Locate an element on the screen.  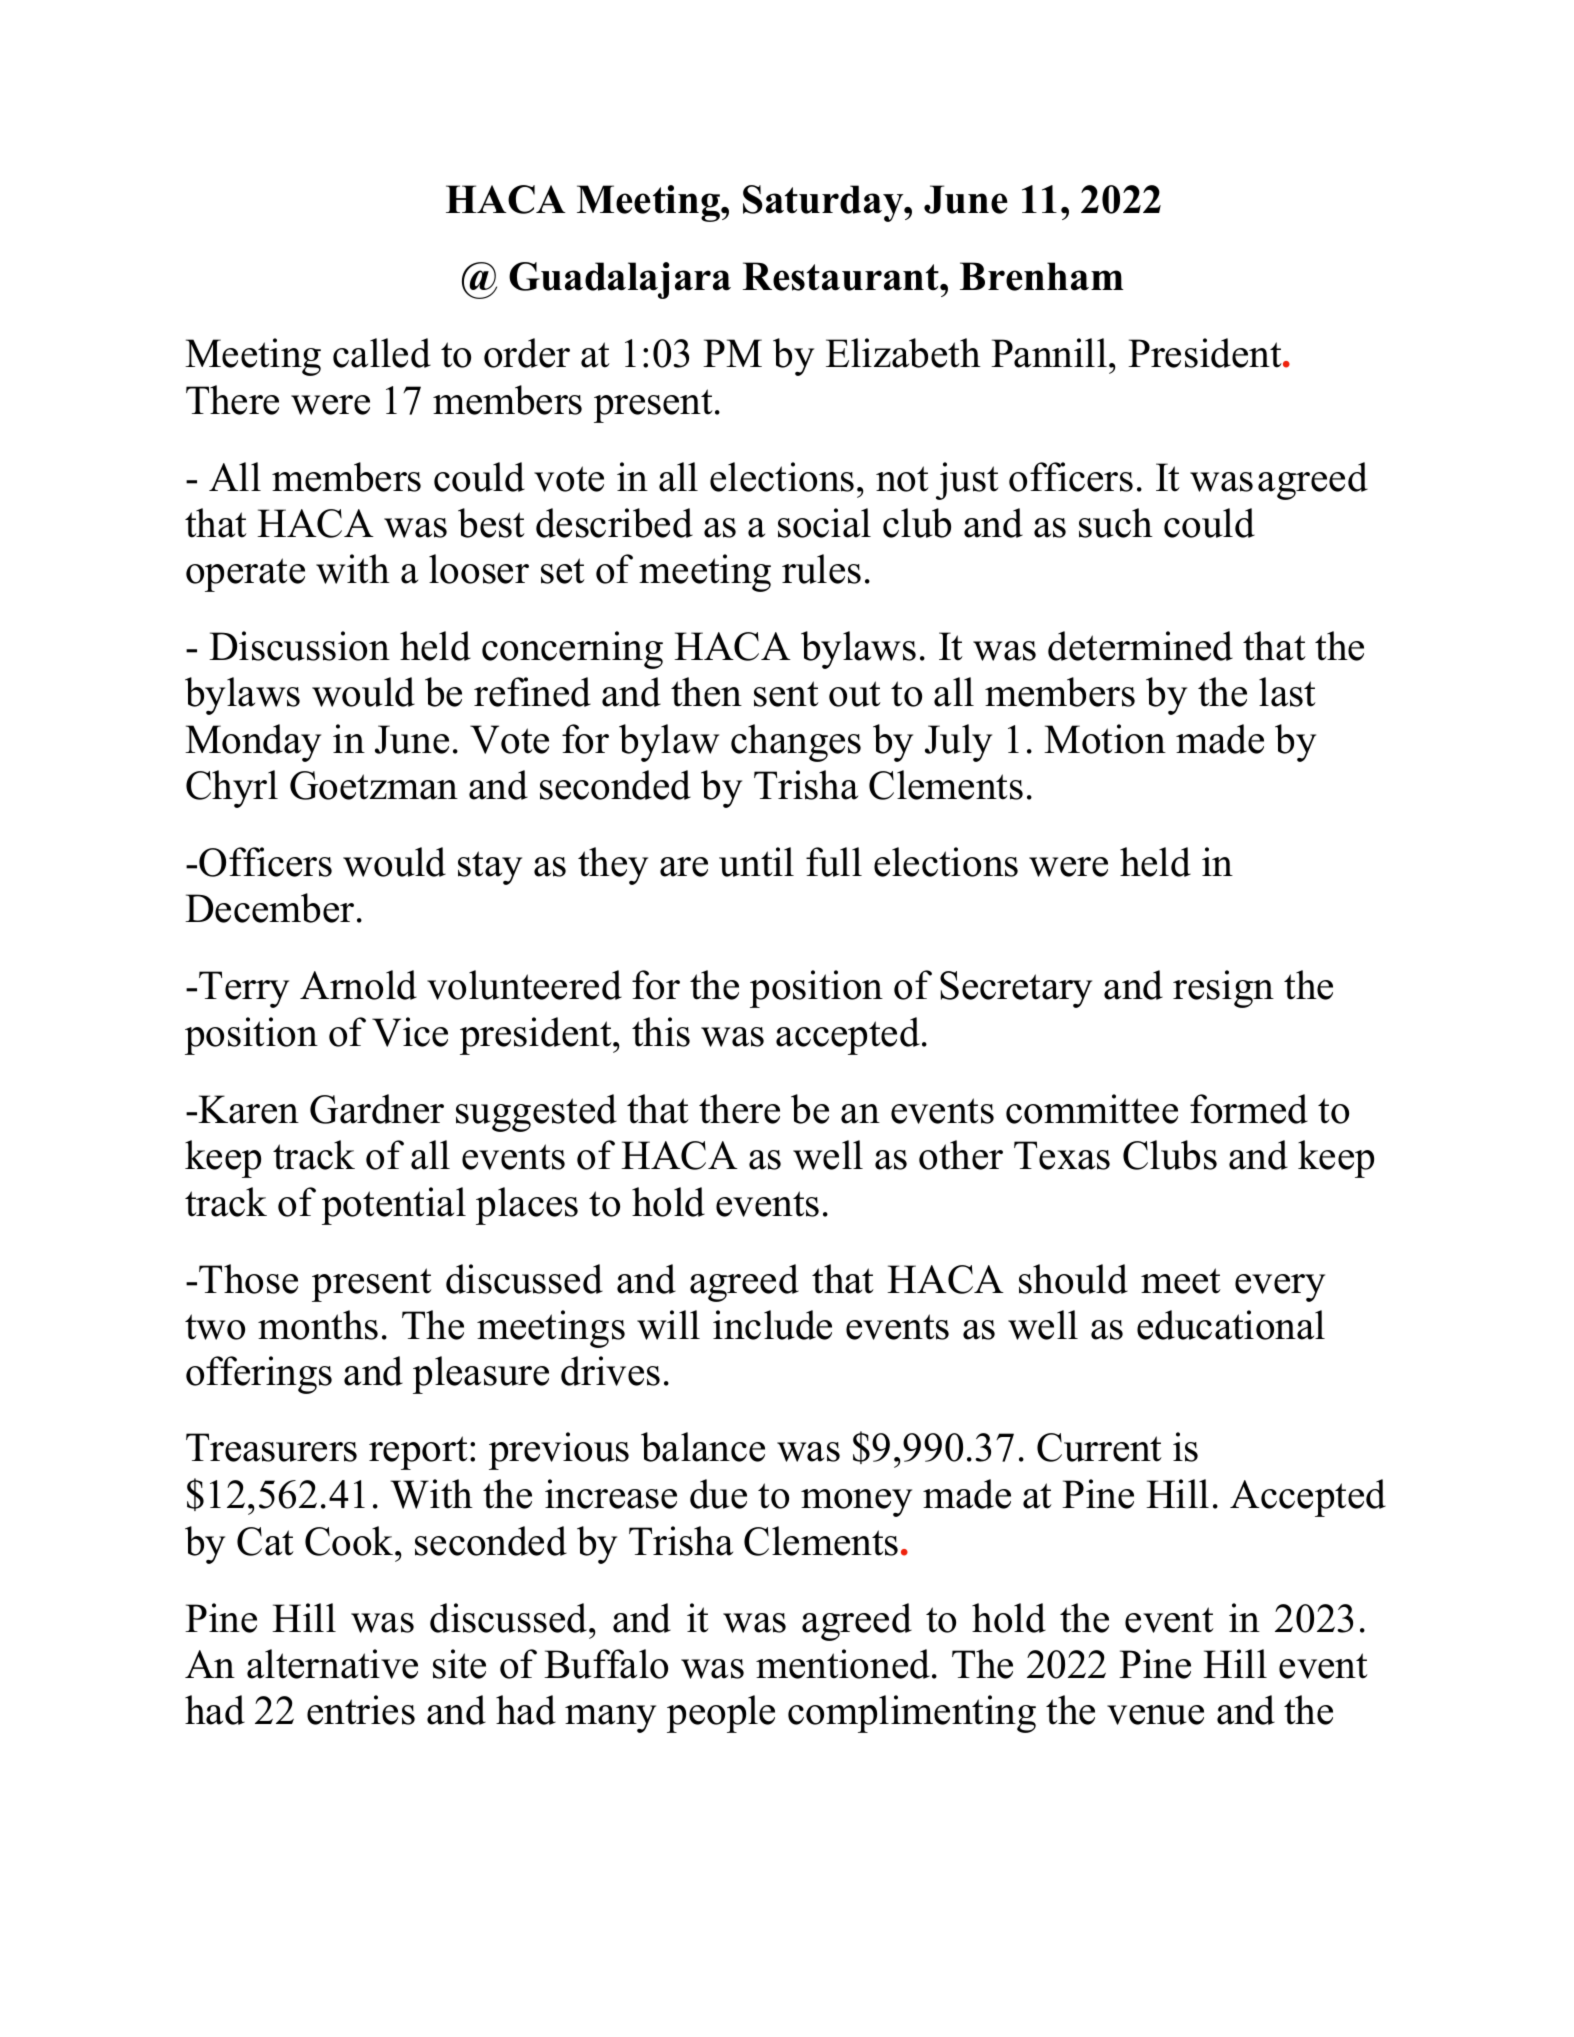
alternative is located at coordinates (332, 1664).
